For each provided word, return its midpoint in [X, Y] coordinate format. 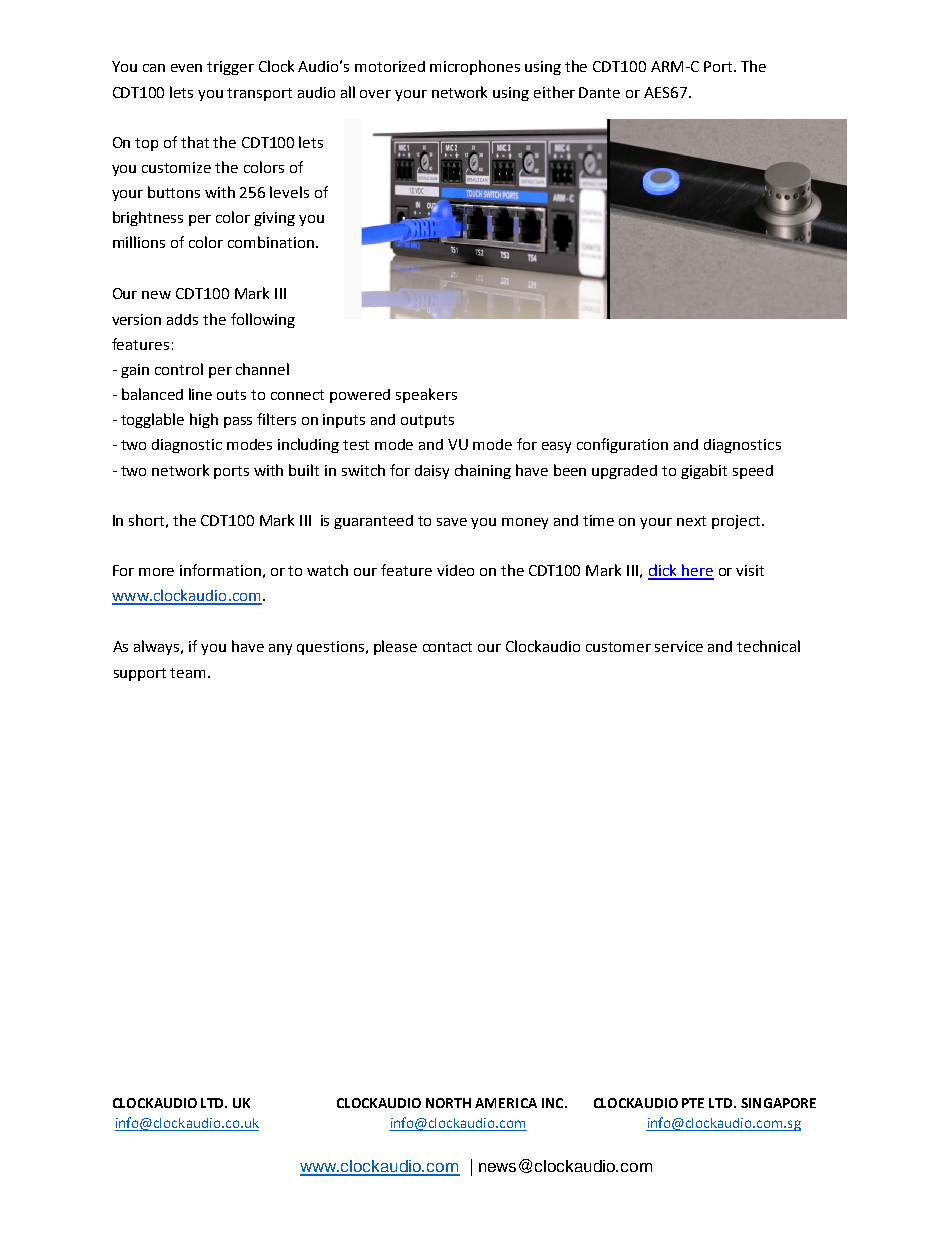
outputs [427, 421]
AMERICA [506, 1103]
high [204, 420]
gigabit [704, 471]
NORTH [448, 1103]
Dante [599, 92]
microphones [475, 67]
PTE [693, 1103]
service [679, 646]
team [189, 673]
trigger [230, 68]
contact [447, 647]
